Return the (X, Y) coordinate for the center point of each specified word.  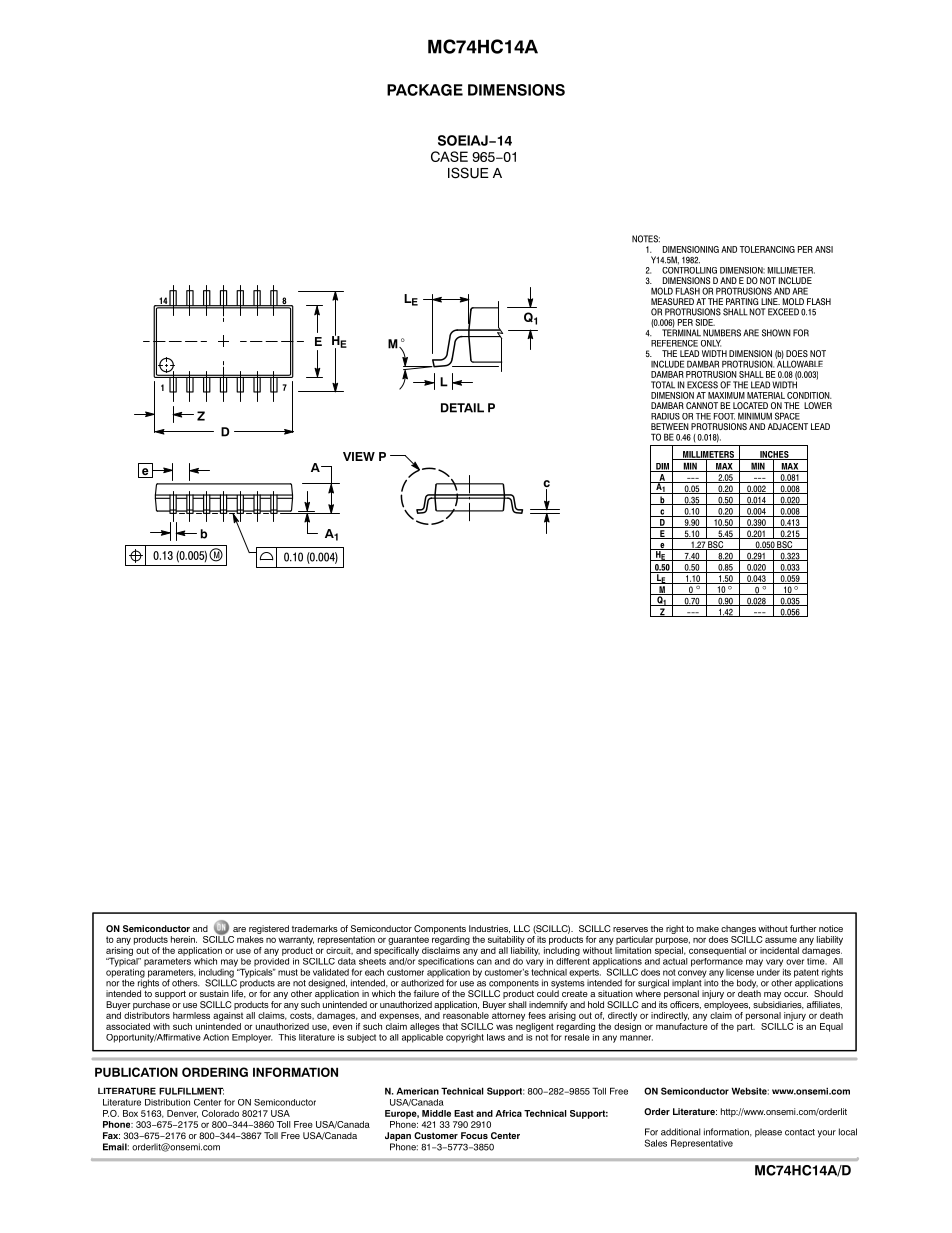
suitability (506, 940)
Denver (182, 1114)
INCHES (774, 455)
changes (739, 931)
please (768, 1132)
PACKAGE (425, 90)
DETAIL (462, 408)
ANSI (824, 249)
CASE (449, 156)
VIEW (359, 456)
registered (269, 931)
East (464, 1113)
